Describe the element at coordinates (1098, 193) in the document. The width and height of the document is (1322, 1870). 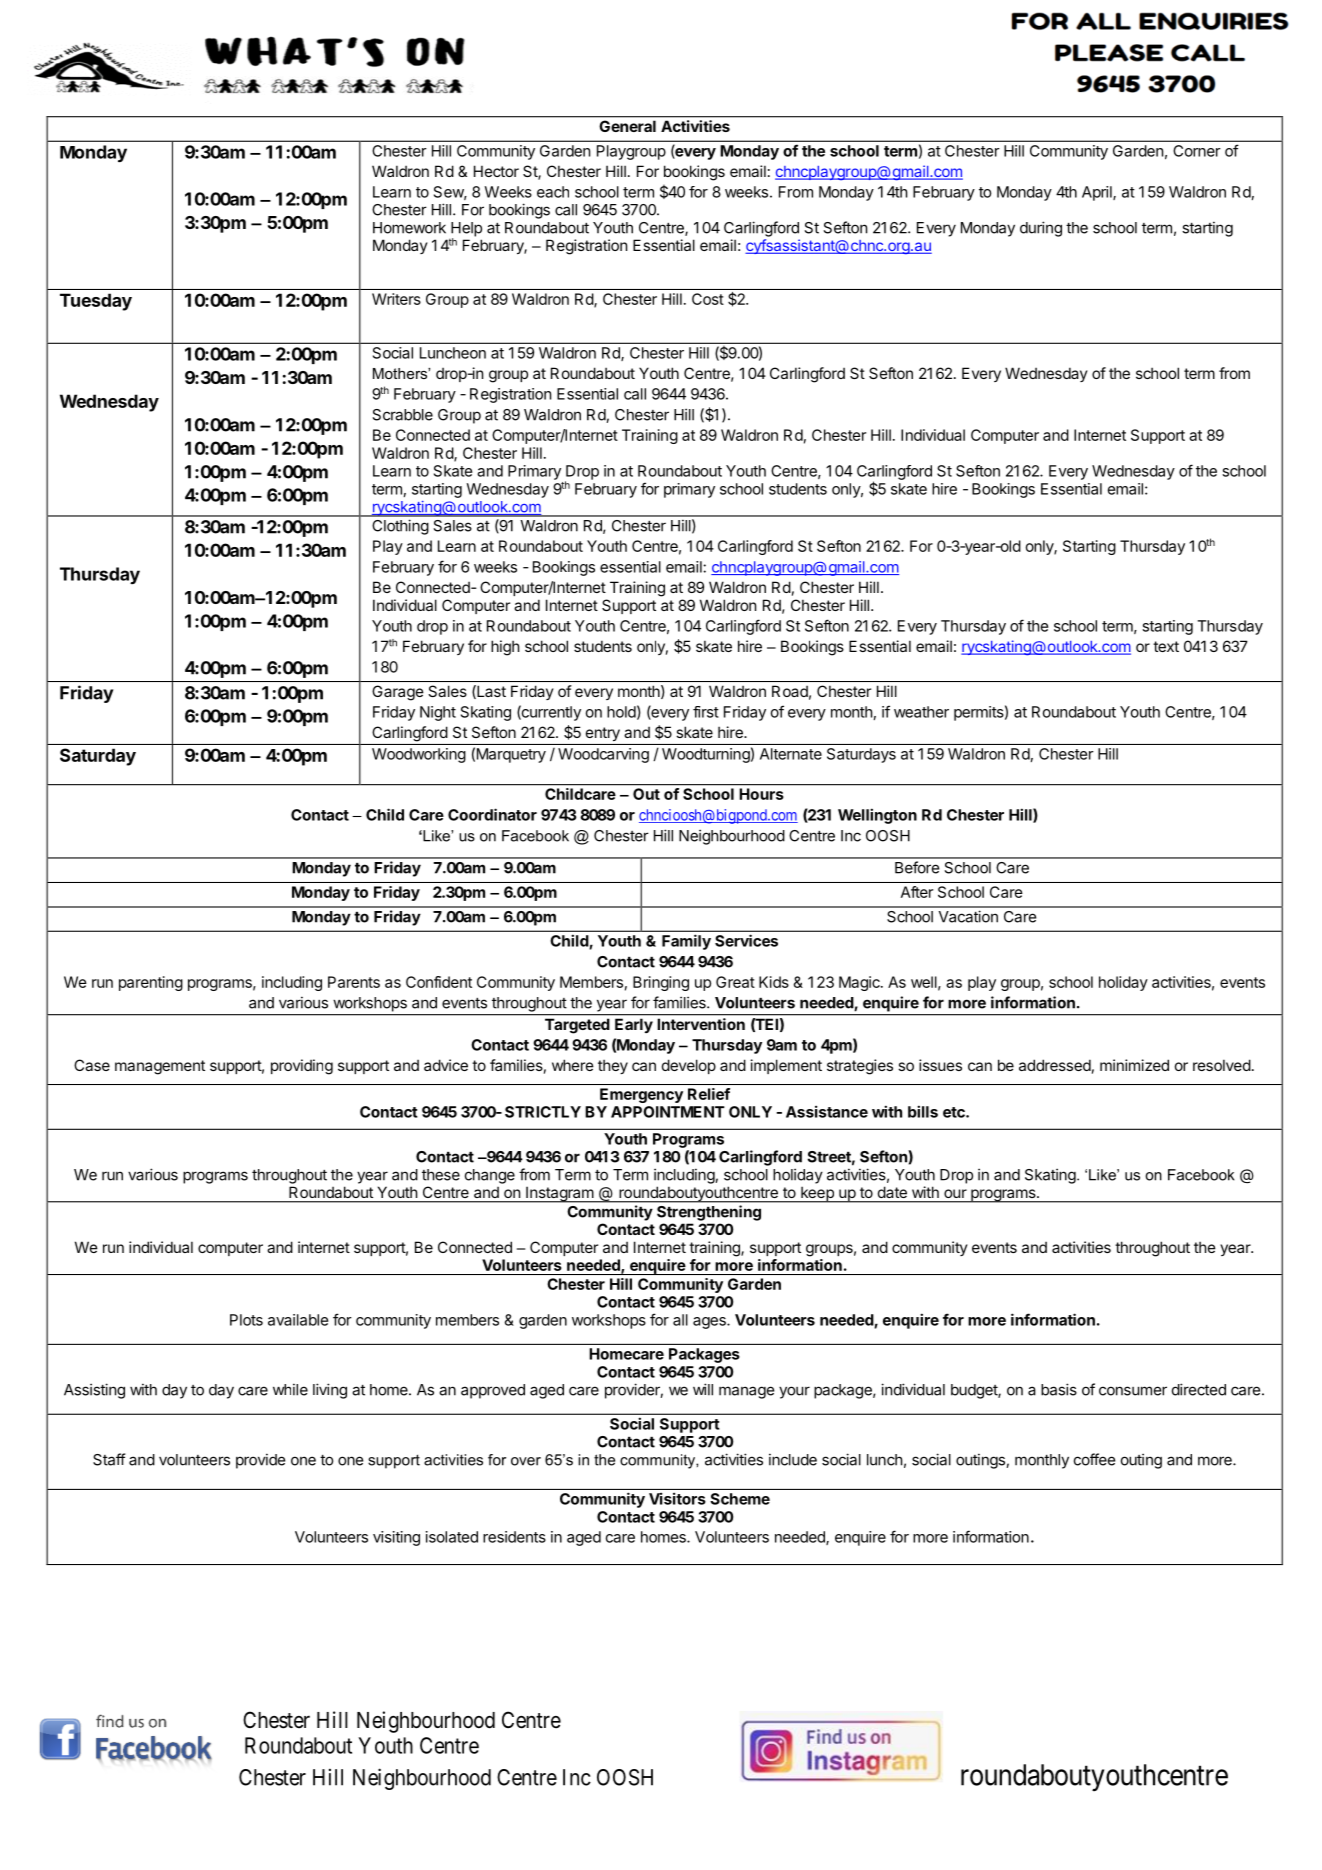
I see `April` at that location.
